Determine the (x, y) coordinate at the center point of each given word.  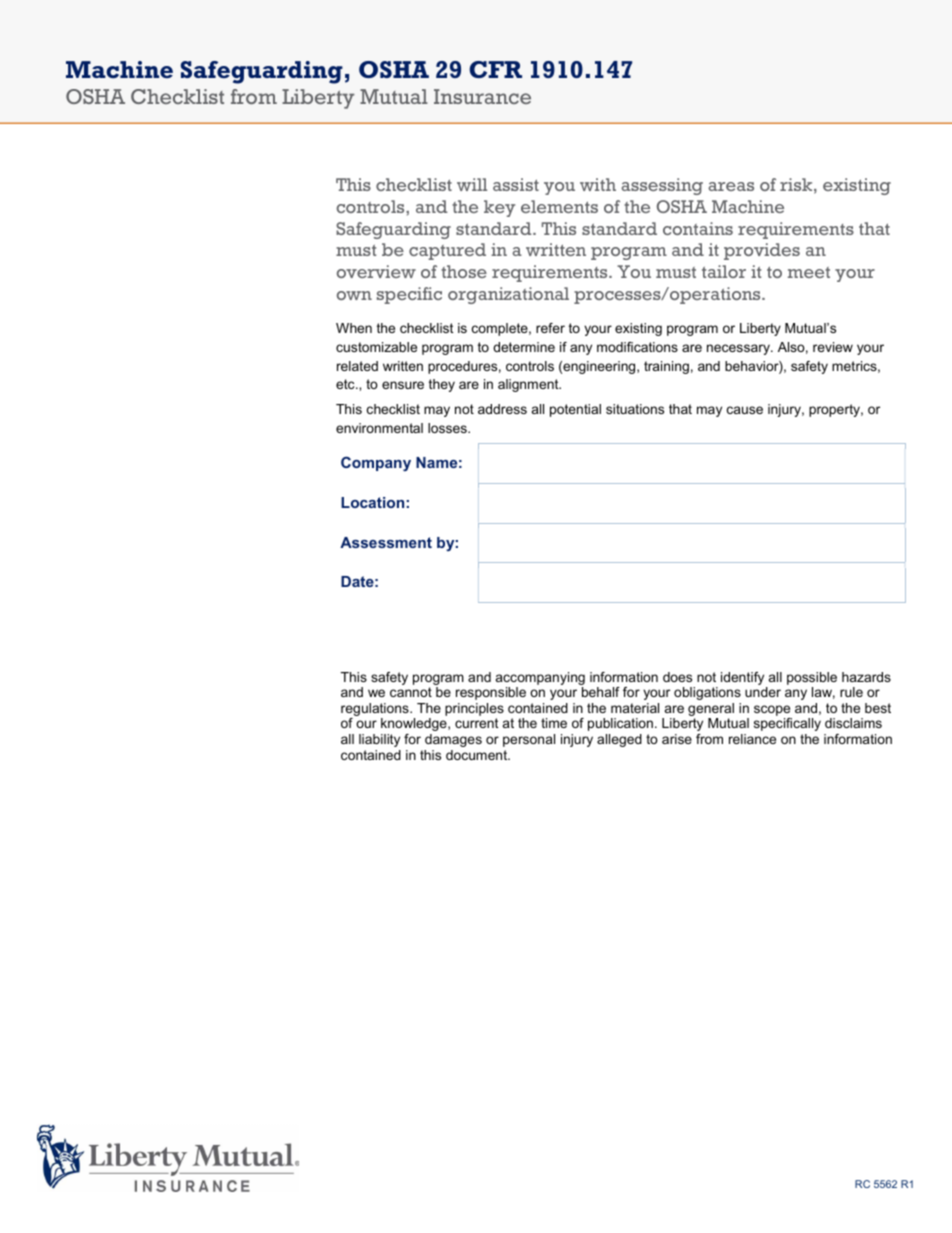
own (354, 295)
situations (635, 409)
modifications (637, 347)
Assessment (386, 542)
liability (379, 740)
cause (745, 410)
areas (731, 186)
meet (809, 272)
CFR (495, 69)
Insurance (482, 96)
